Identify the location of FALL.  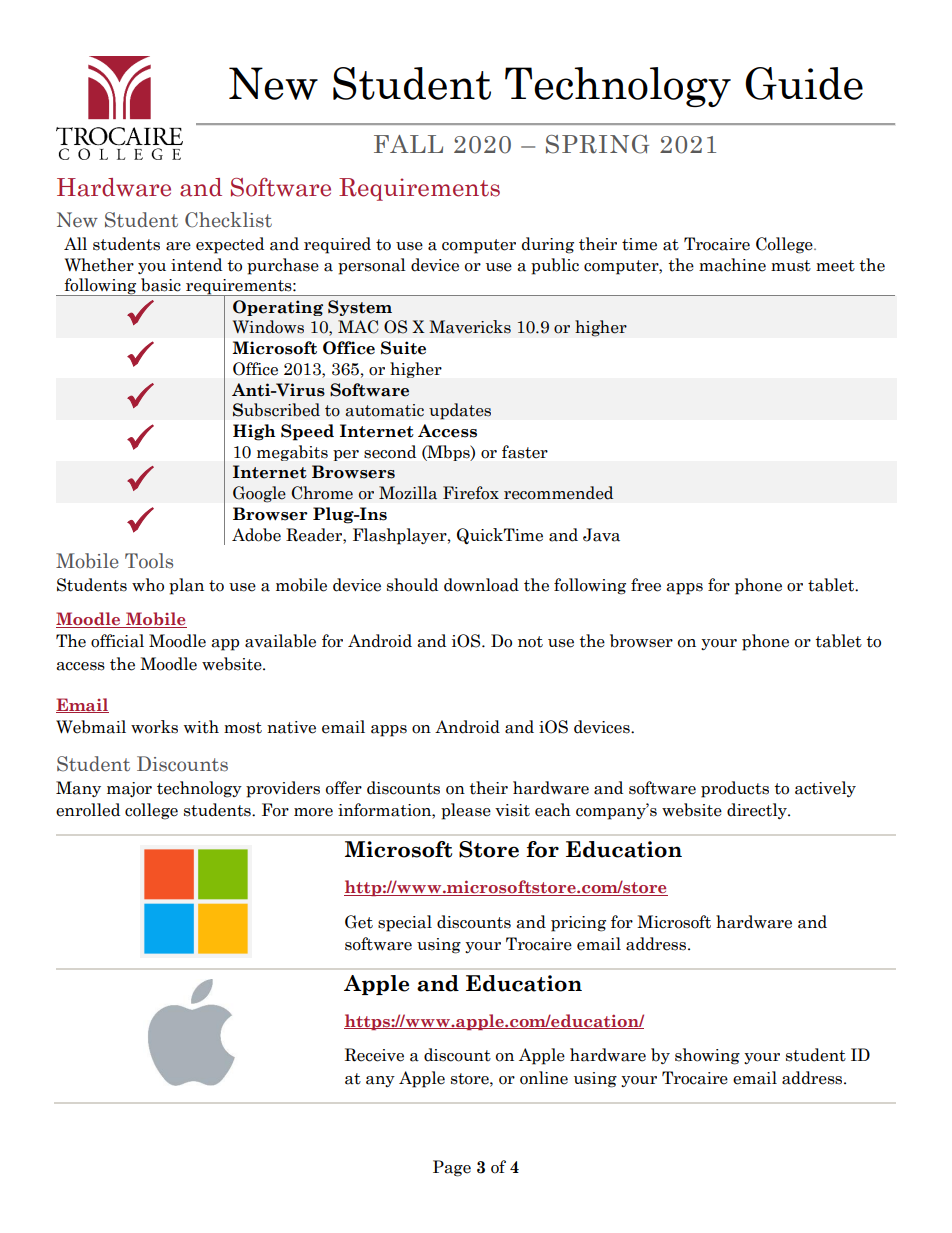
(408, 144).
